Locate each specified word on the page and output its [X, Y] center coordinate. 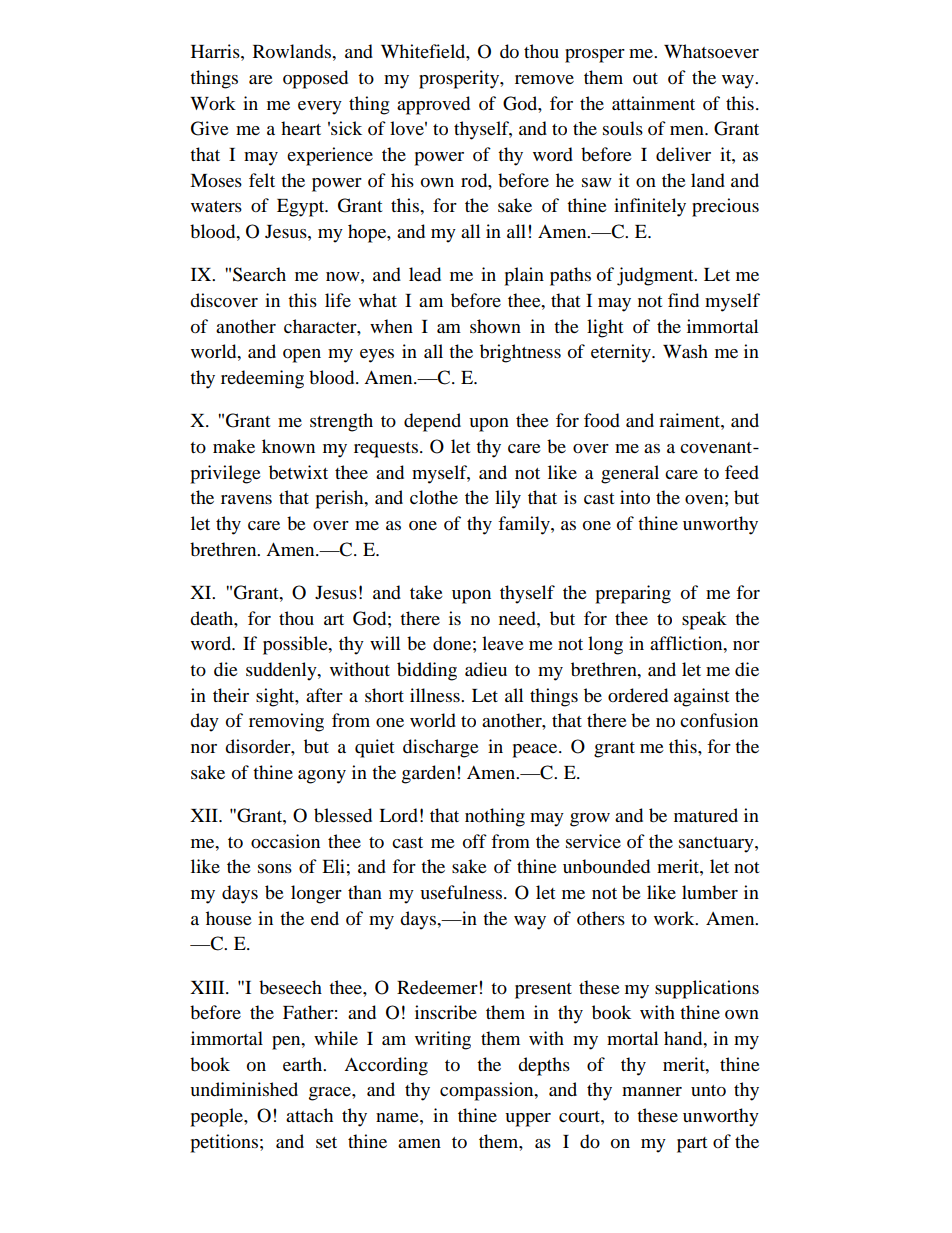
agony [322, 777]
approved [433, 105]
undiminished [244, 1089]
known [288, 446]
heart [301, 128]
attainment [653, 103]
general [630, 474]
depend [432, 422]
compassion [488, 1091]
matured [706, 815]
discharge [441, 748]
